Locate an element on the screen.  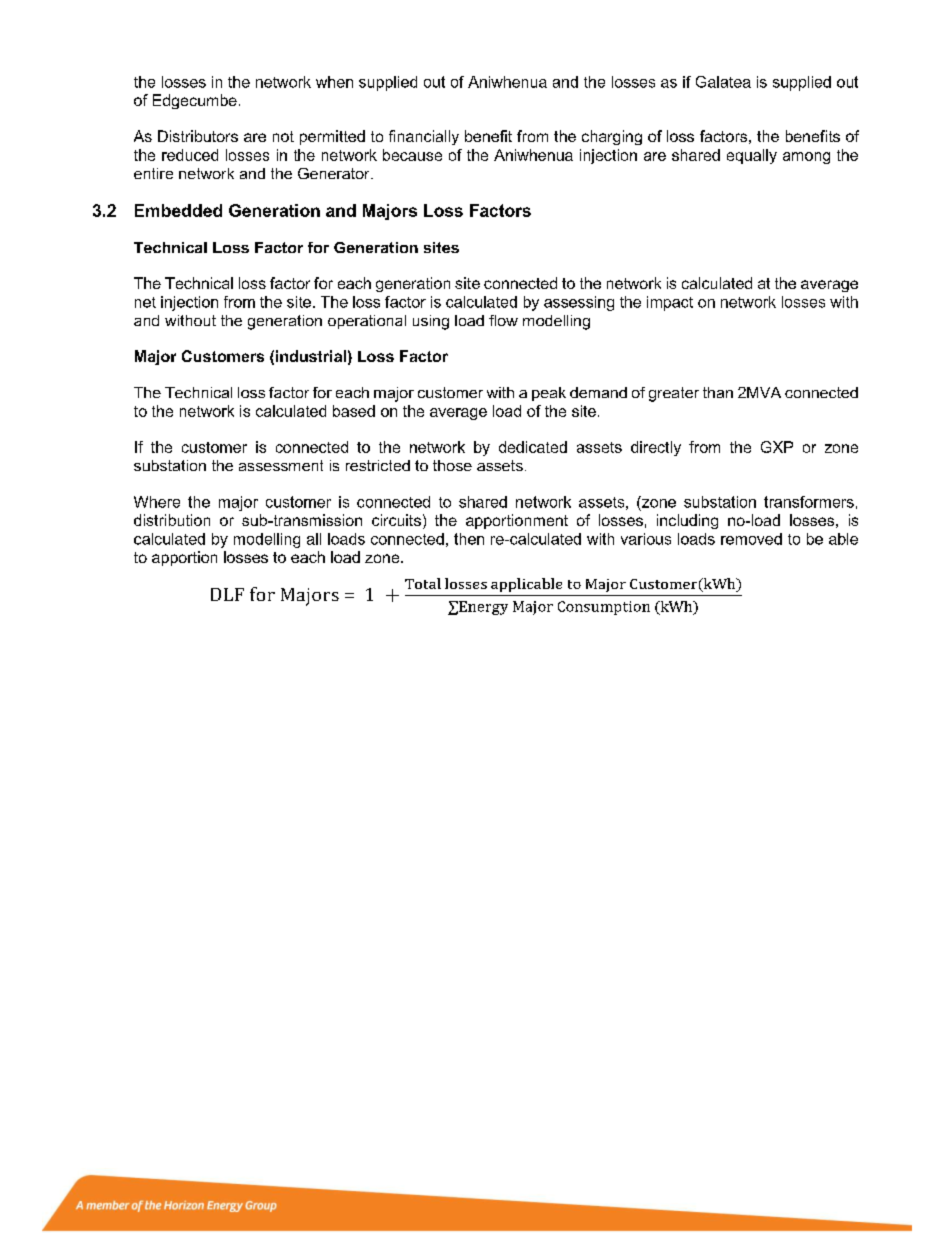
flow is located at coordinates (503, 320).
